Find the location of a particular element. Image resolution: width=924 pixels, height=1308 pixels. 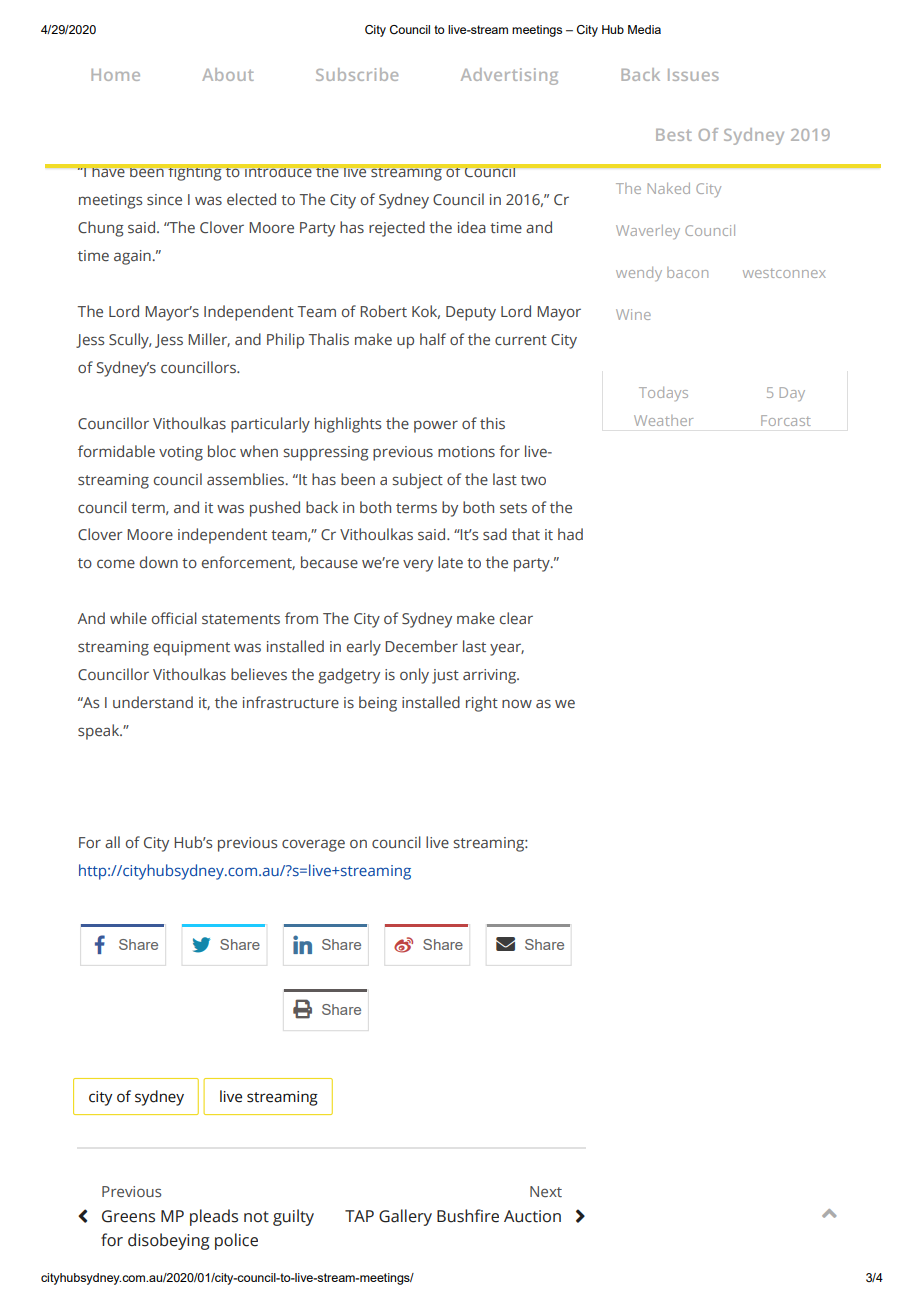

Issues is located at coordinates (693, 75).
